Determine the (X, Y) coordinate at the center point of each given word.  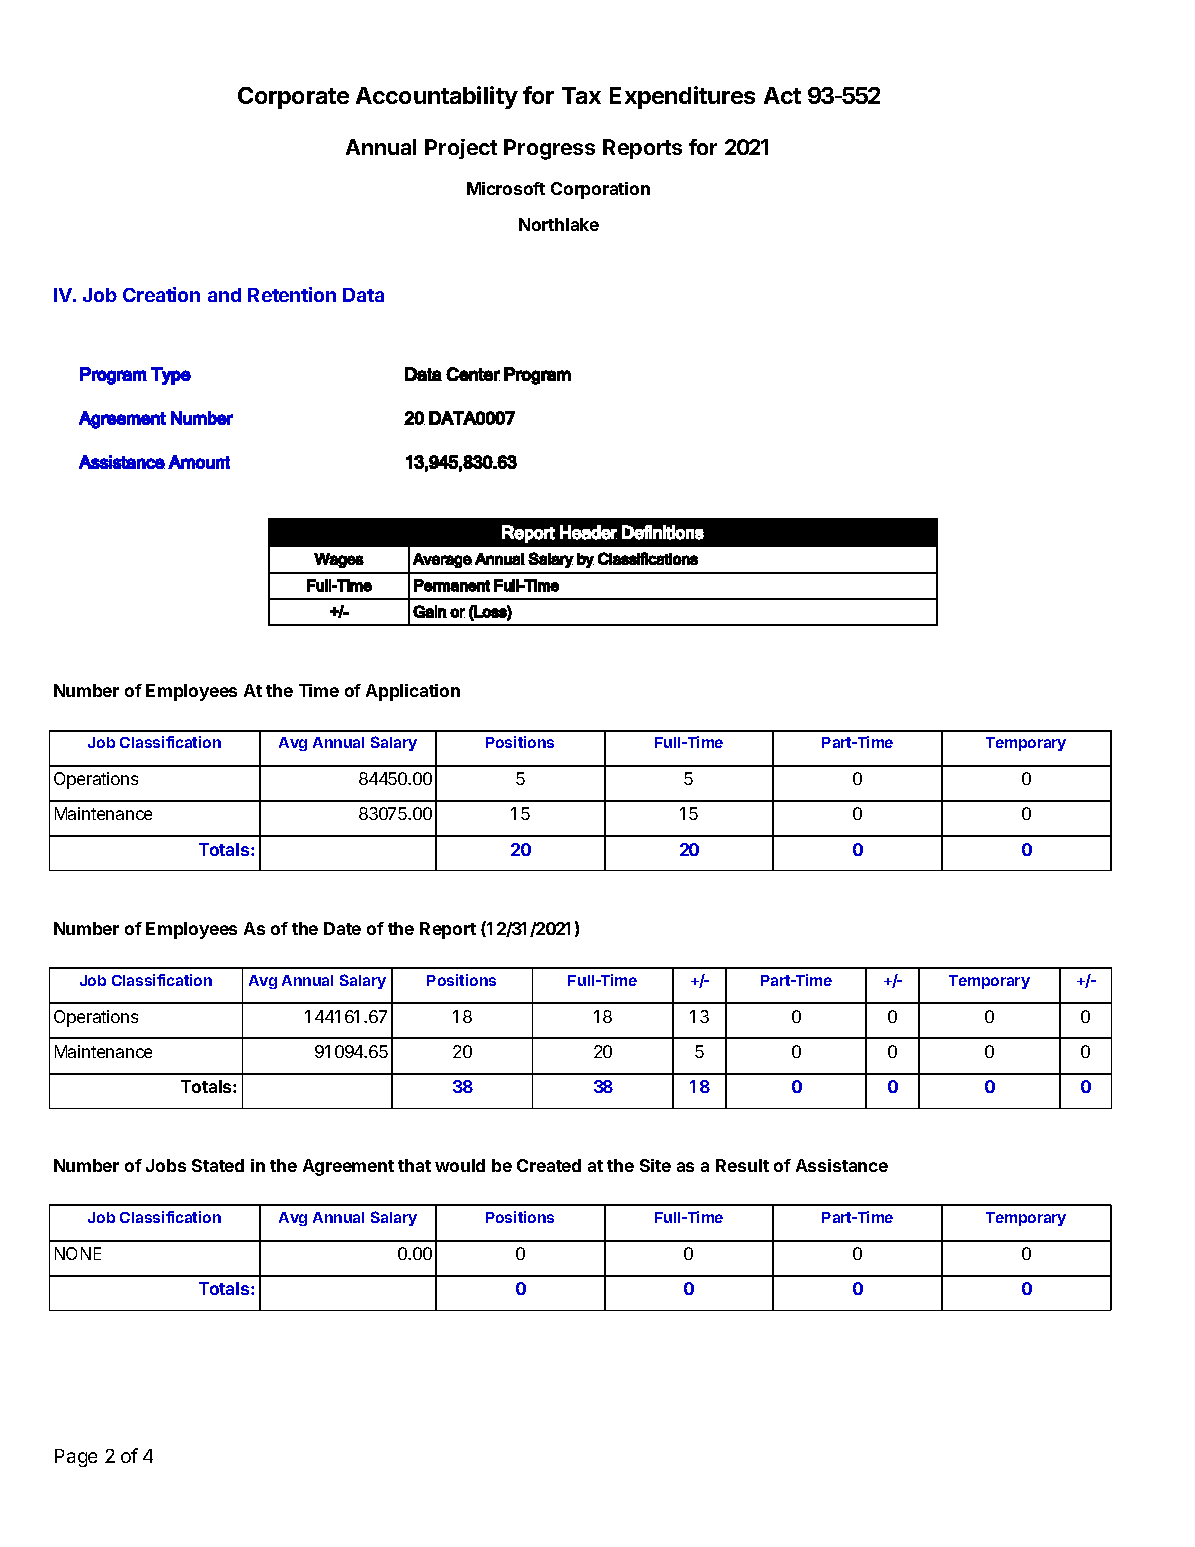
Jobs (166, 1165)
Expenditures (682, 97)
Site (655, 1165)
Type (171, 376)
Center (473, 374)
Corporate (293, 98)
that (414, 1165)
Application (413, 692)
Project (461, 149)
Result (742, 1165)
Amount (199, 462)
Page (76, 1458)
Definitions (663, 532)
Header (588, 532)
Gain (430, 611)
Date (342, 928)
